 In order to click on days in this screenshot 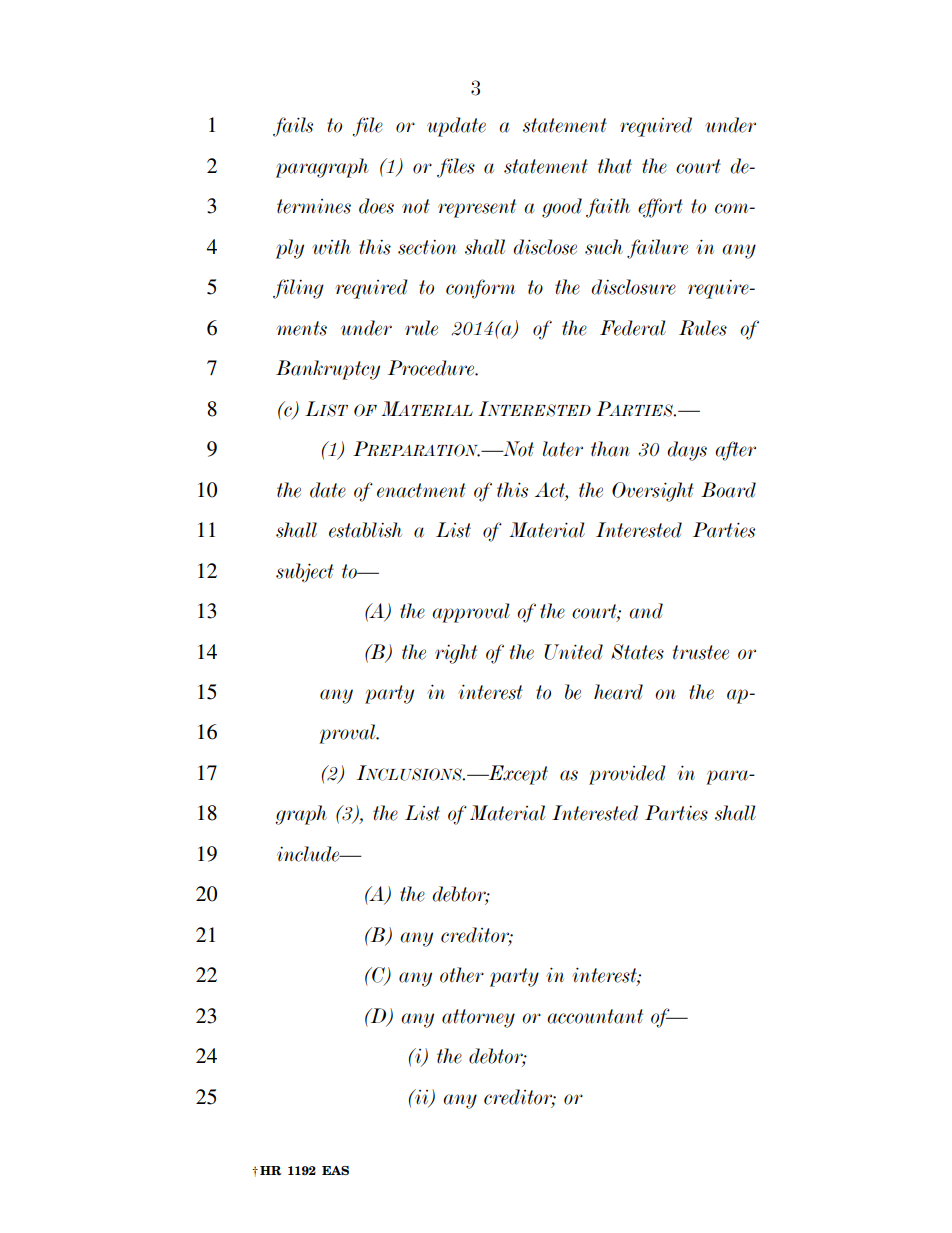, I will do `click(687, 451)`.
